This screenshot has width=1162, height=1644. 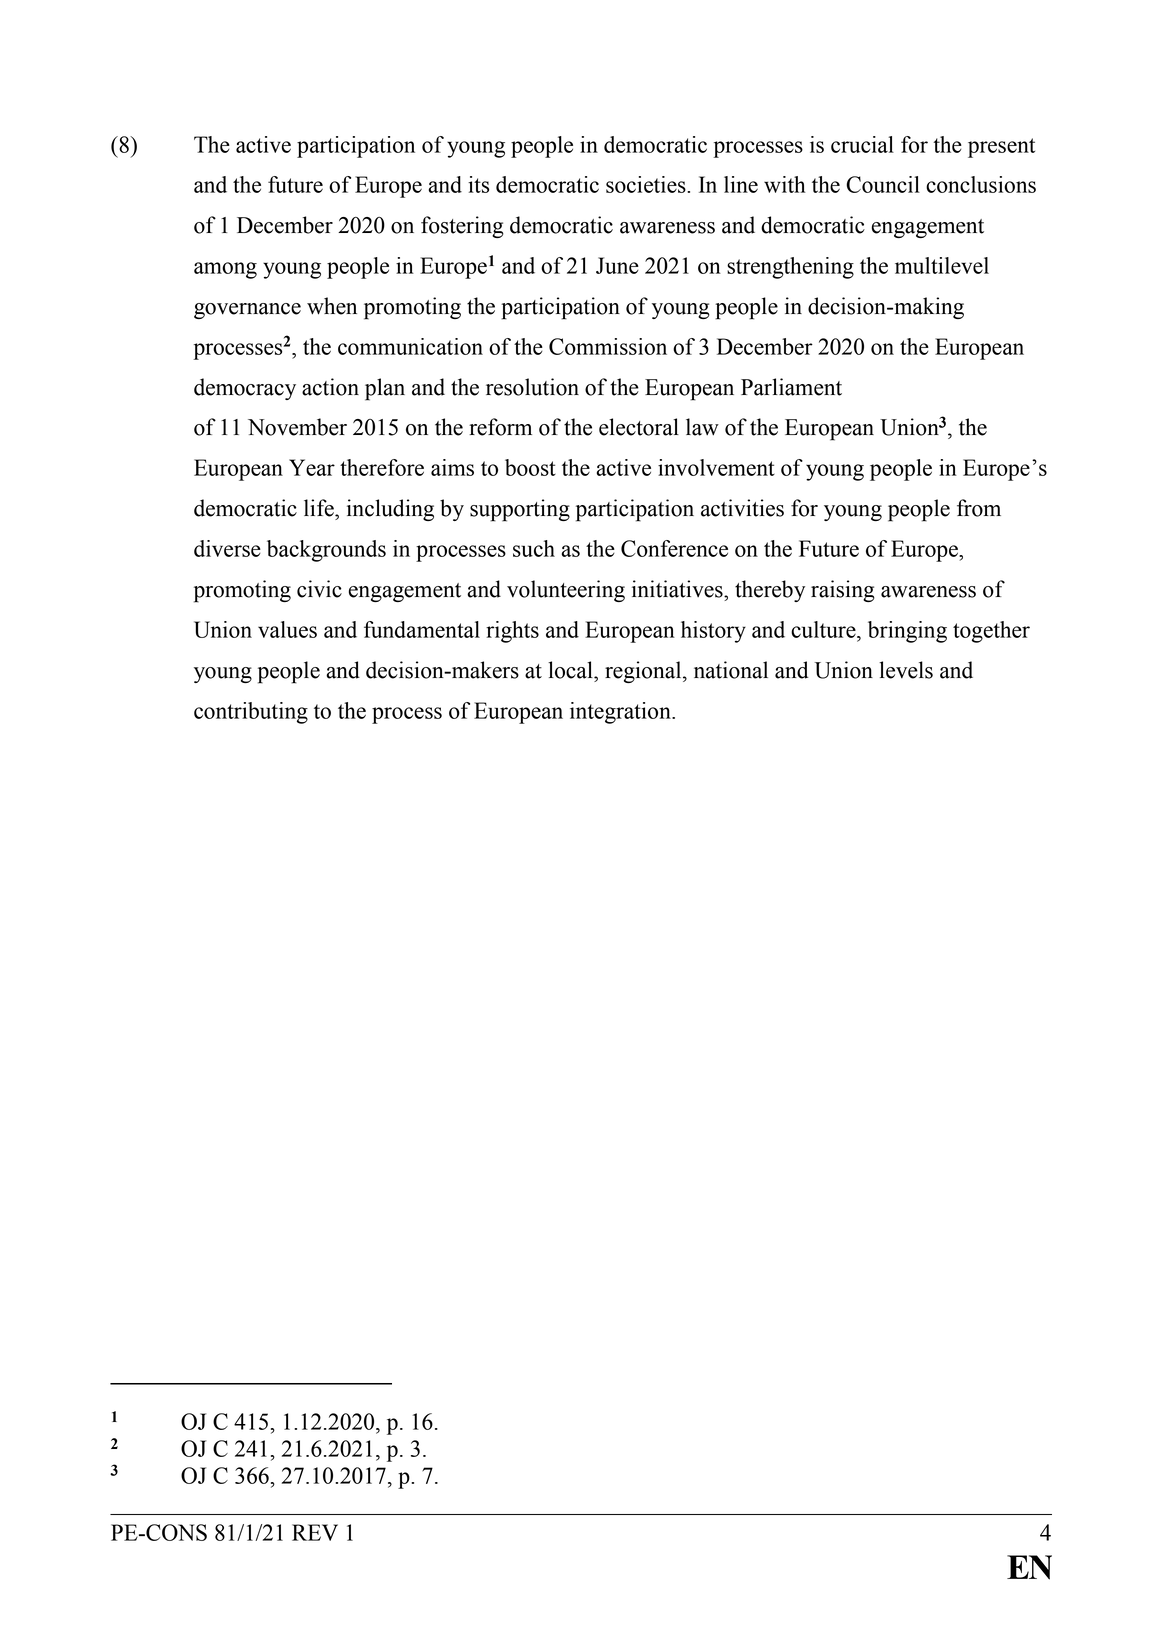 I want to click on integration, so click(x=621, y=713).
